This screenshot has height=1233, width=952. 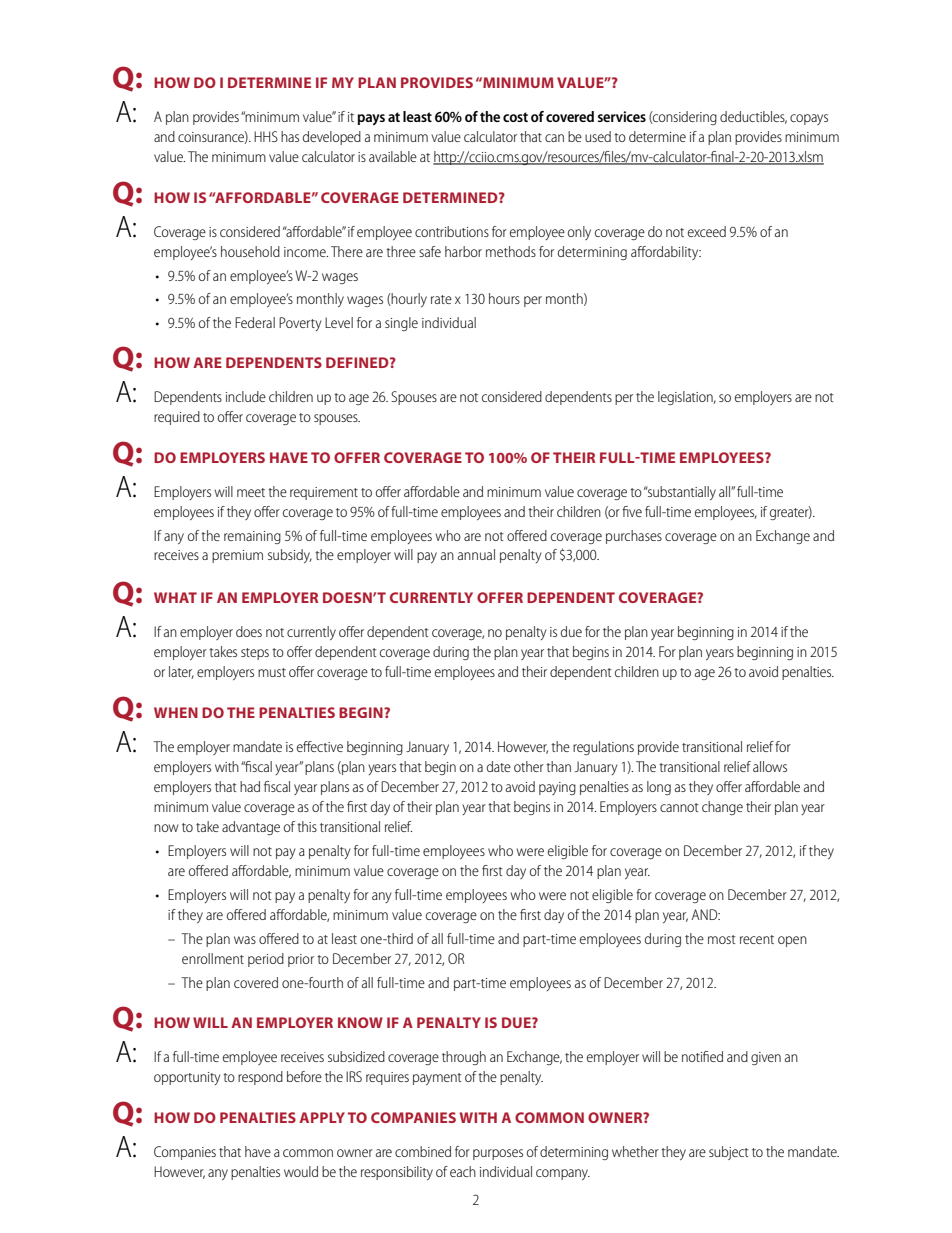 I want to click on would, so click(x=301, y=1171).
